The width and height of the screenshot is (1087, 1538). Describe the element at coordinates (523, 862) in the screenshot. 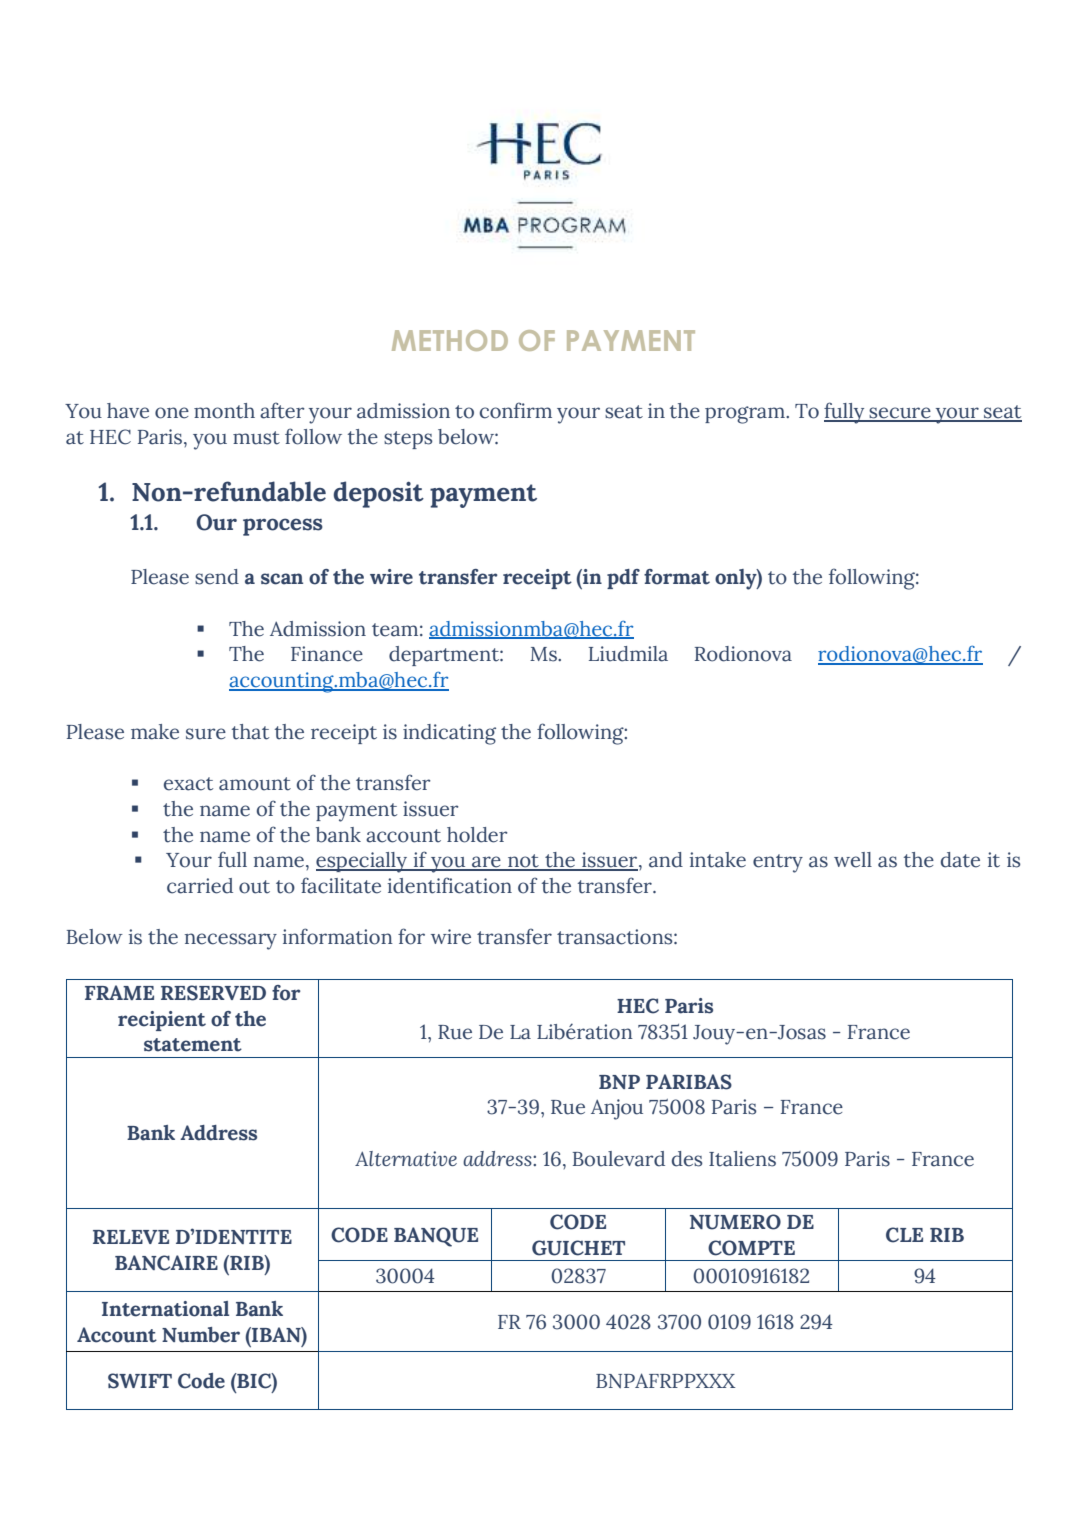

I see `not` at that location.
